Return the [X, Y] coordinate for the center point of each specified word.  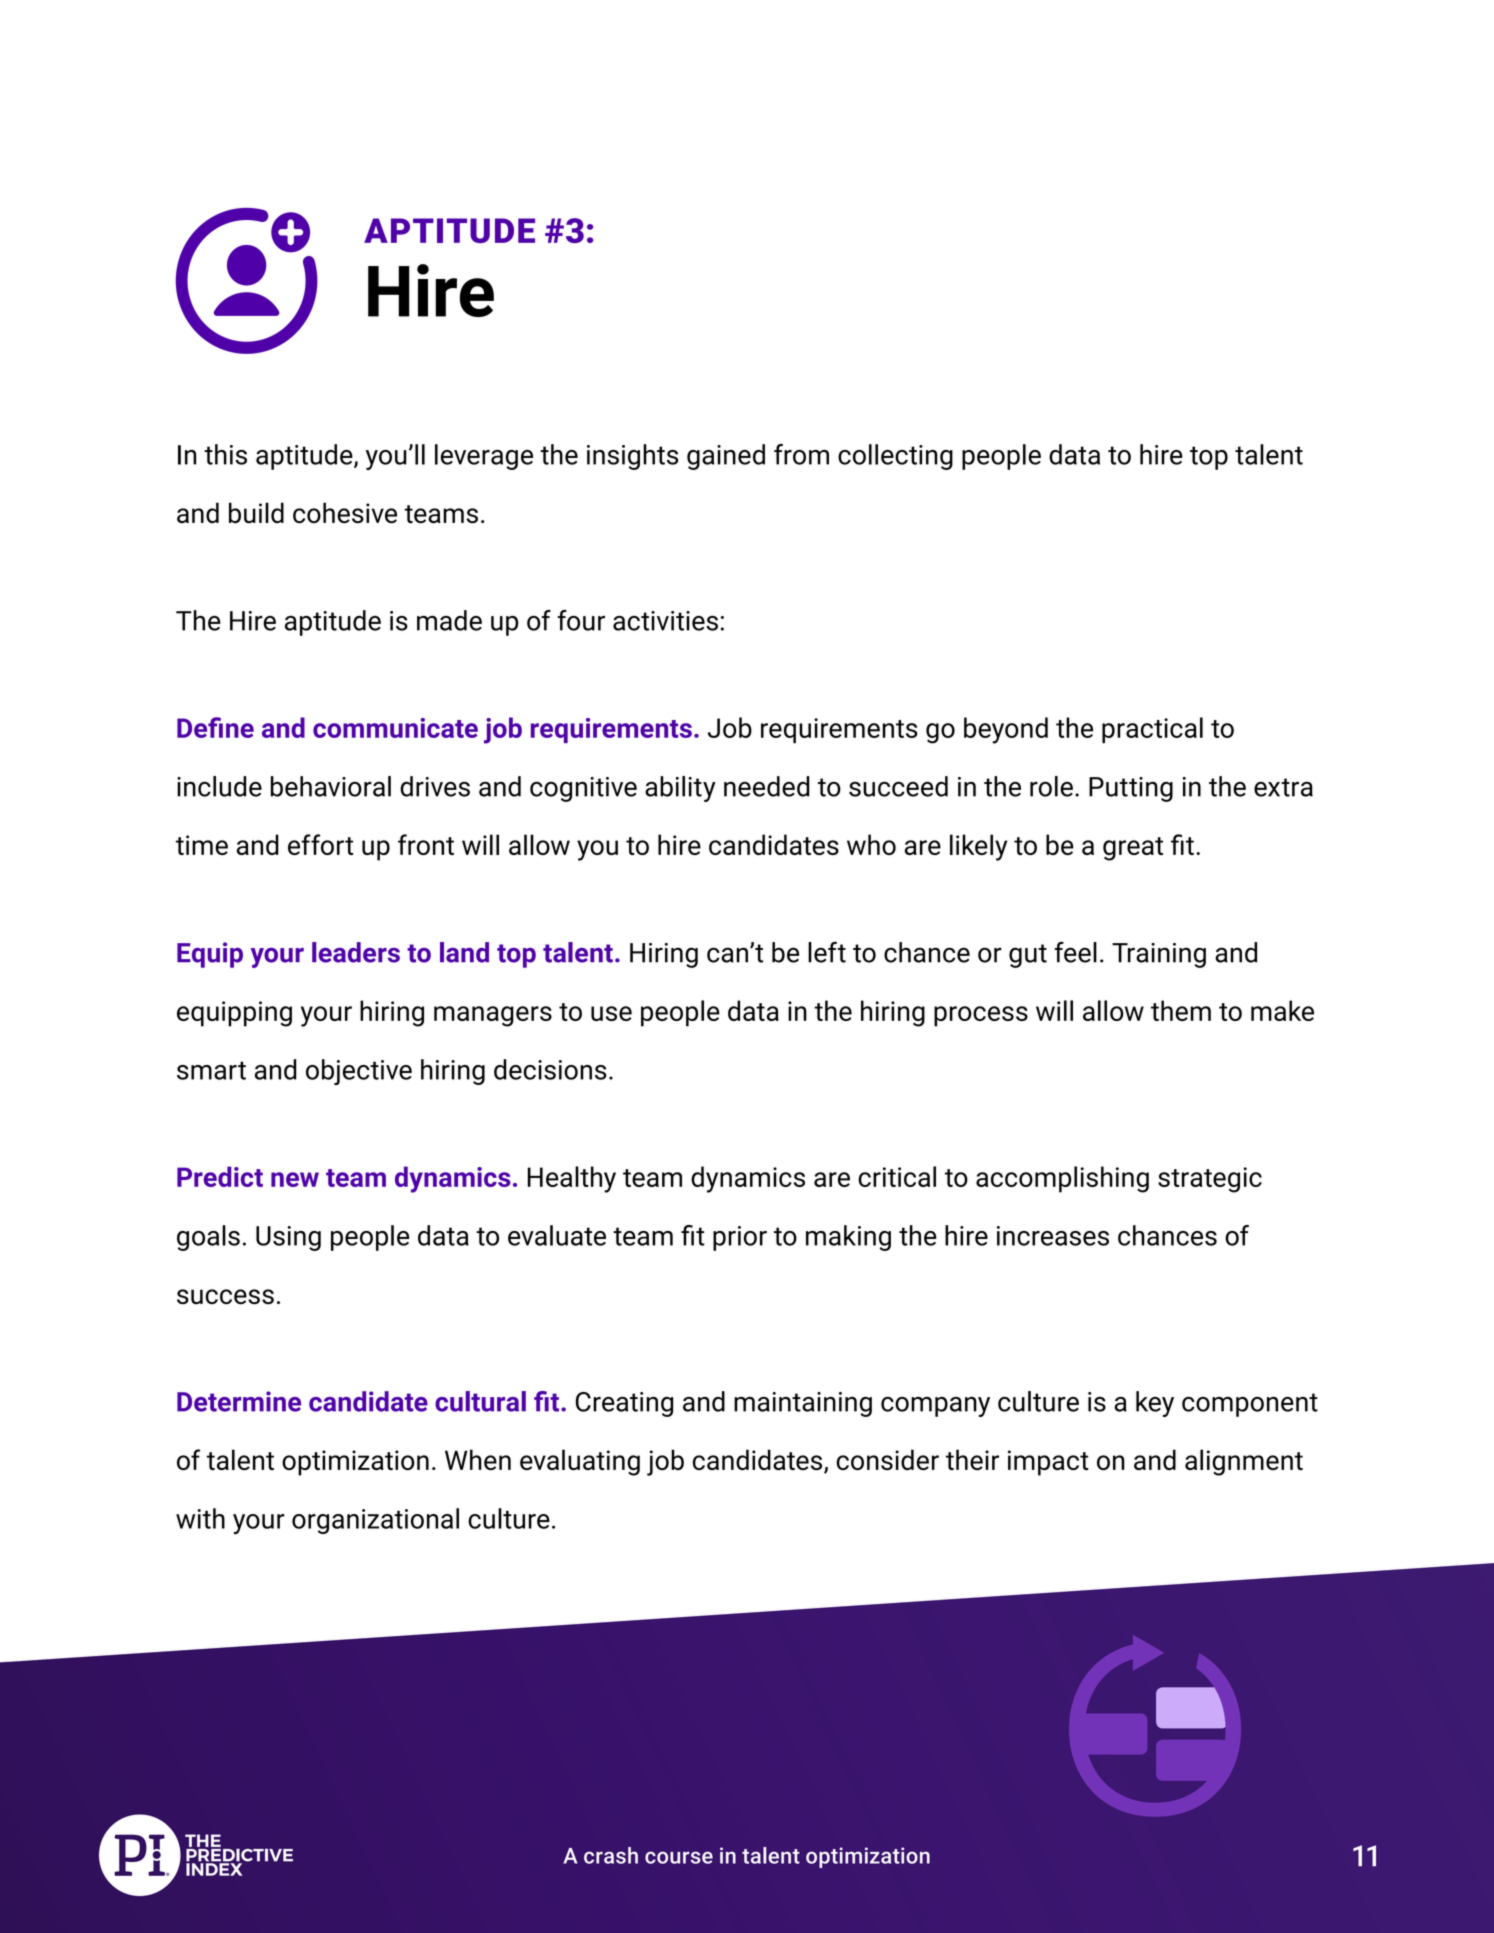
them [1181, 1010]
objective [359, 1072]
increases [1053, 1236]
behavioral [331, 786]
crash [611, 1855]
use [611, 1013]
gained [726, 457]
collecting [895, 457]
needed [767, 786]
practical [1152, 730]
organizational [375, 1521]
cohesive [345, 513]
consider [887, 1459]
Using [288, 1238]
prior [740, 1238]
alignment [1244, 1462]
